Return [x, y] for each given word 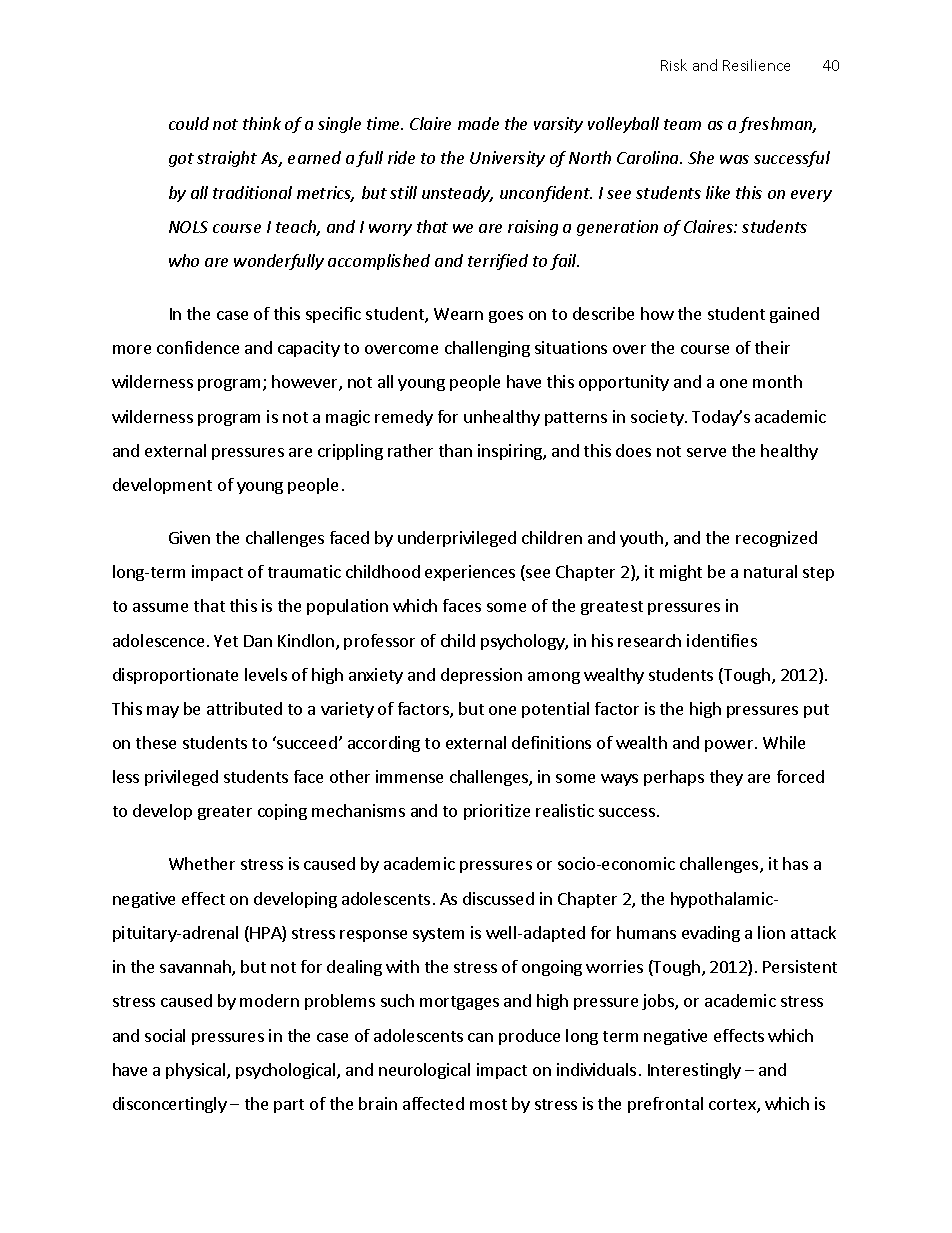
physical [197, 1071]
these [156, 742]
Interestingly [694, 1071]
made [478, 123]
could [189, 123]
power [730, 746]
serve [706, 452]
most [488, 1104]
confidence [198, 347]
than [455, 450]
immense [409, 776]
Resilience [756, 65]
